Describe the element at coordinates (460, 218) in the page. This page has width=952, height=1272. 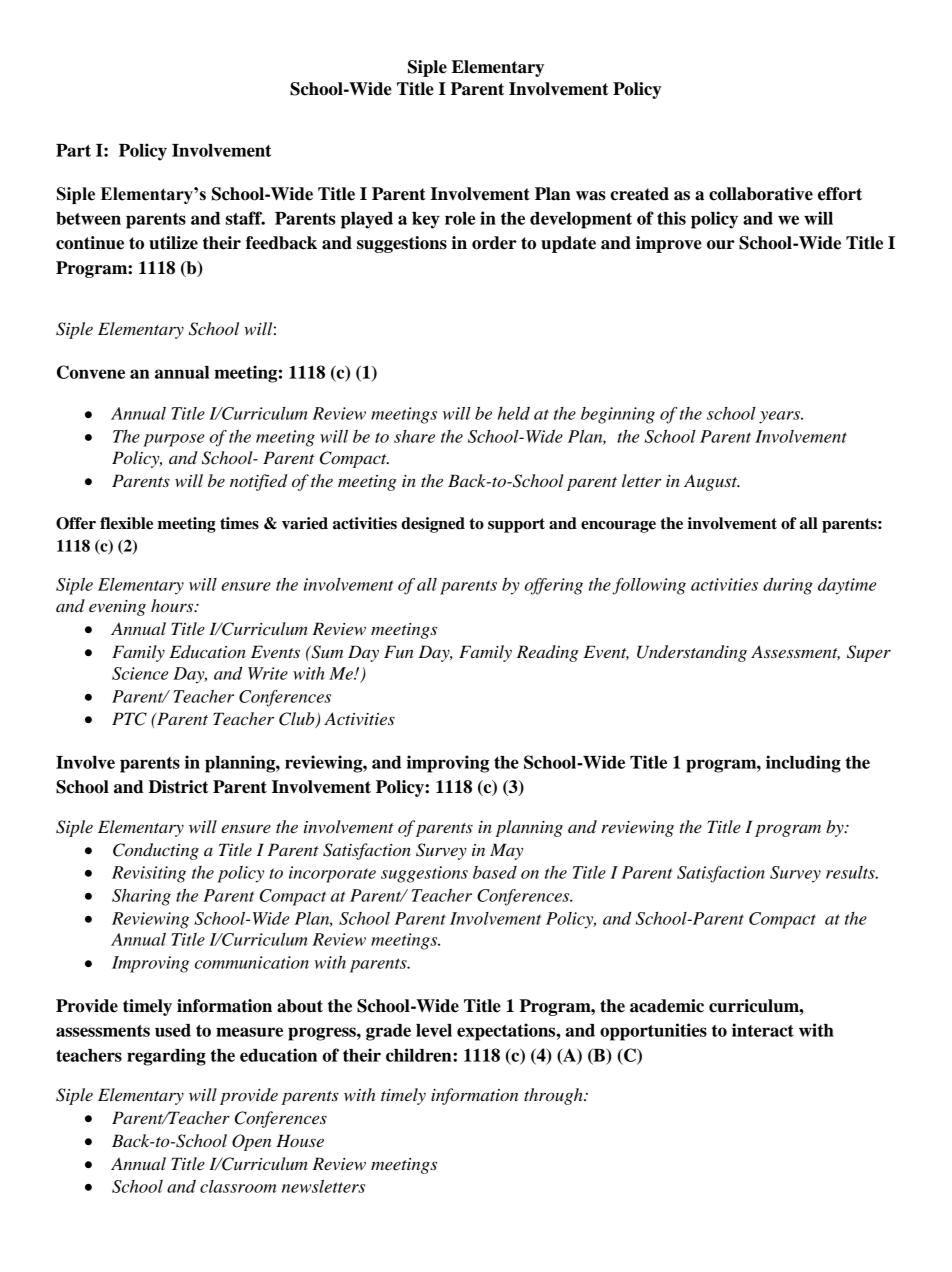
I see `role` at that location.
